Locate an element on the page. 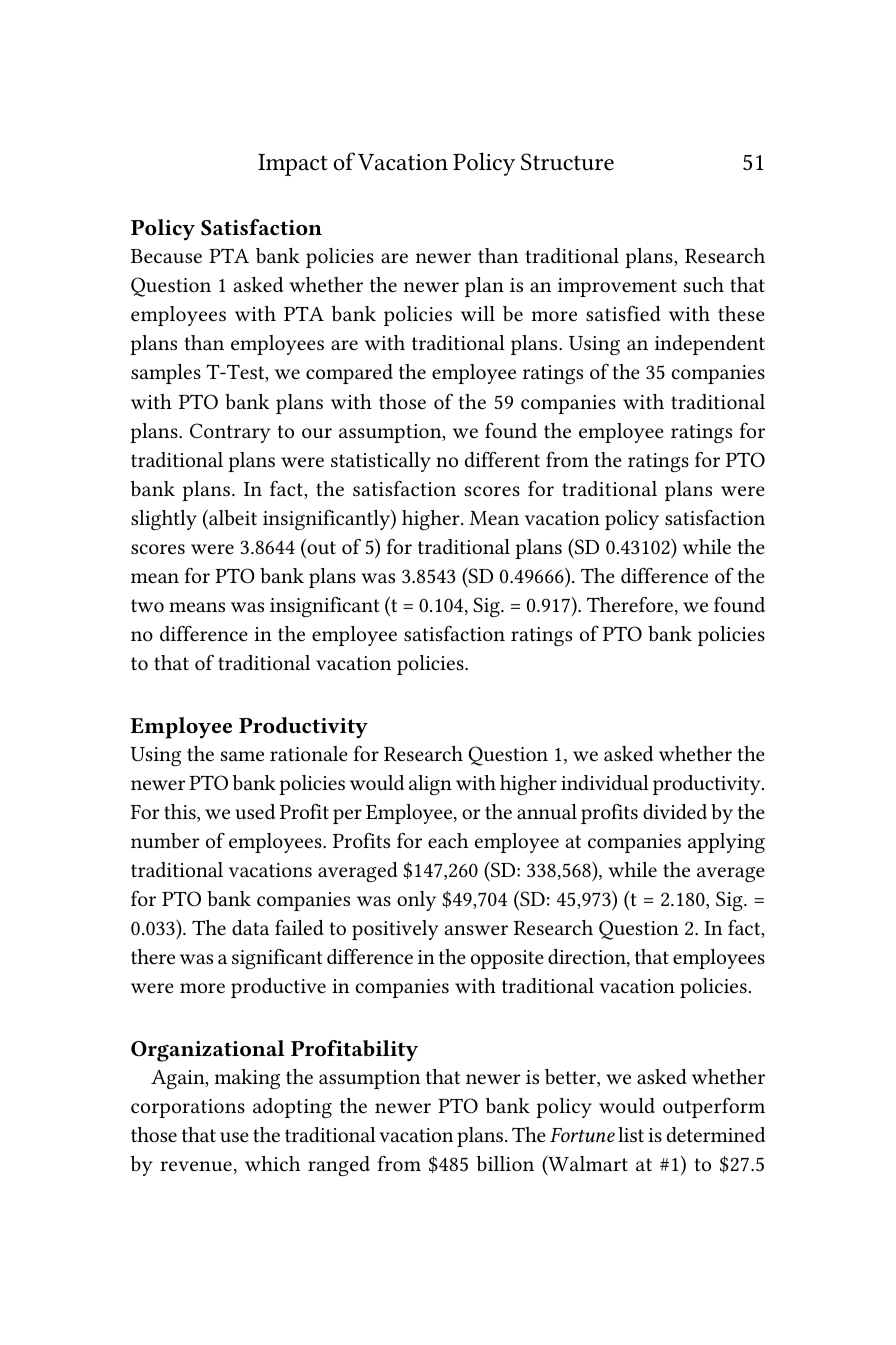 The width and height of the document is (896, 1345). revenue is located at coordinates (196, 1166).
